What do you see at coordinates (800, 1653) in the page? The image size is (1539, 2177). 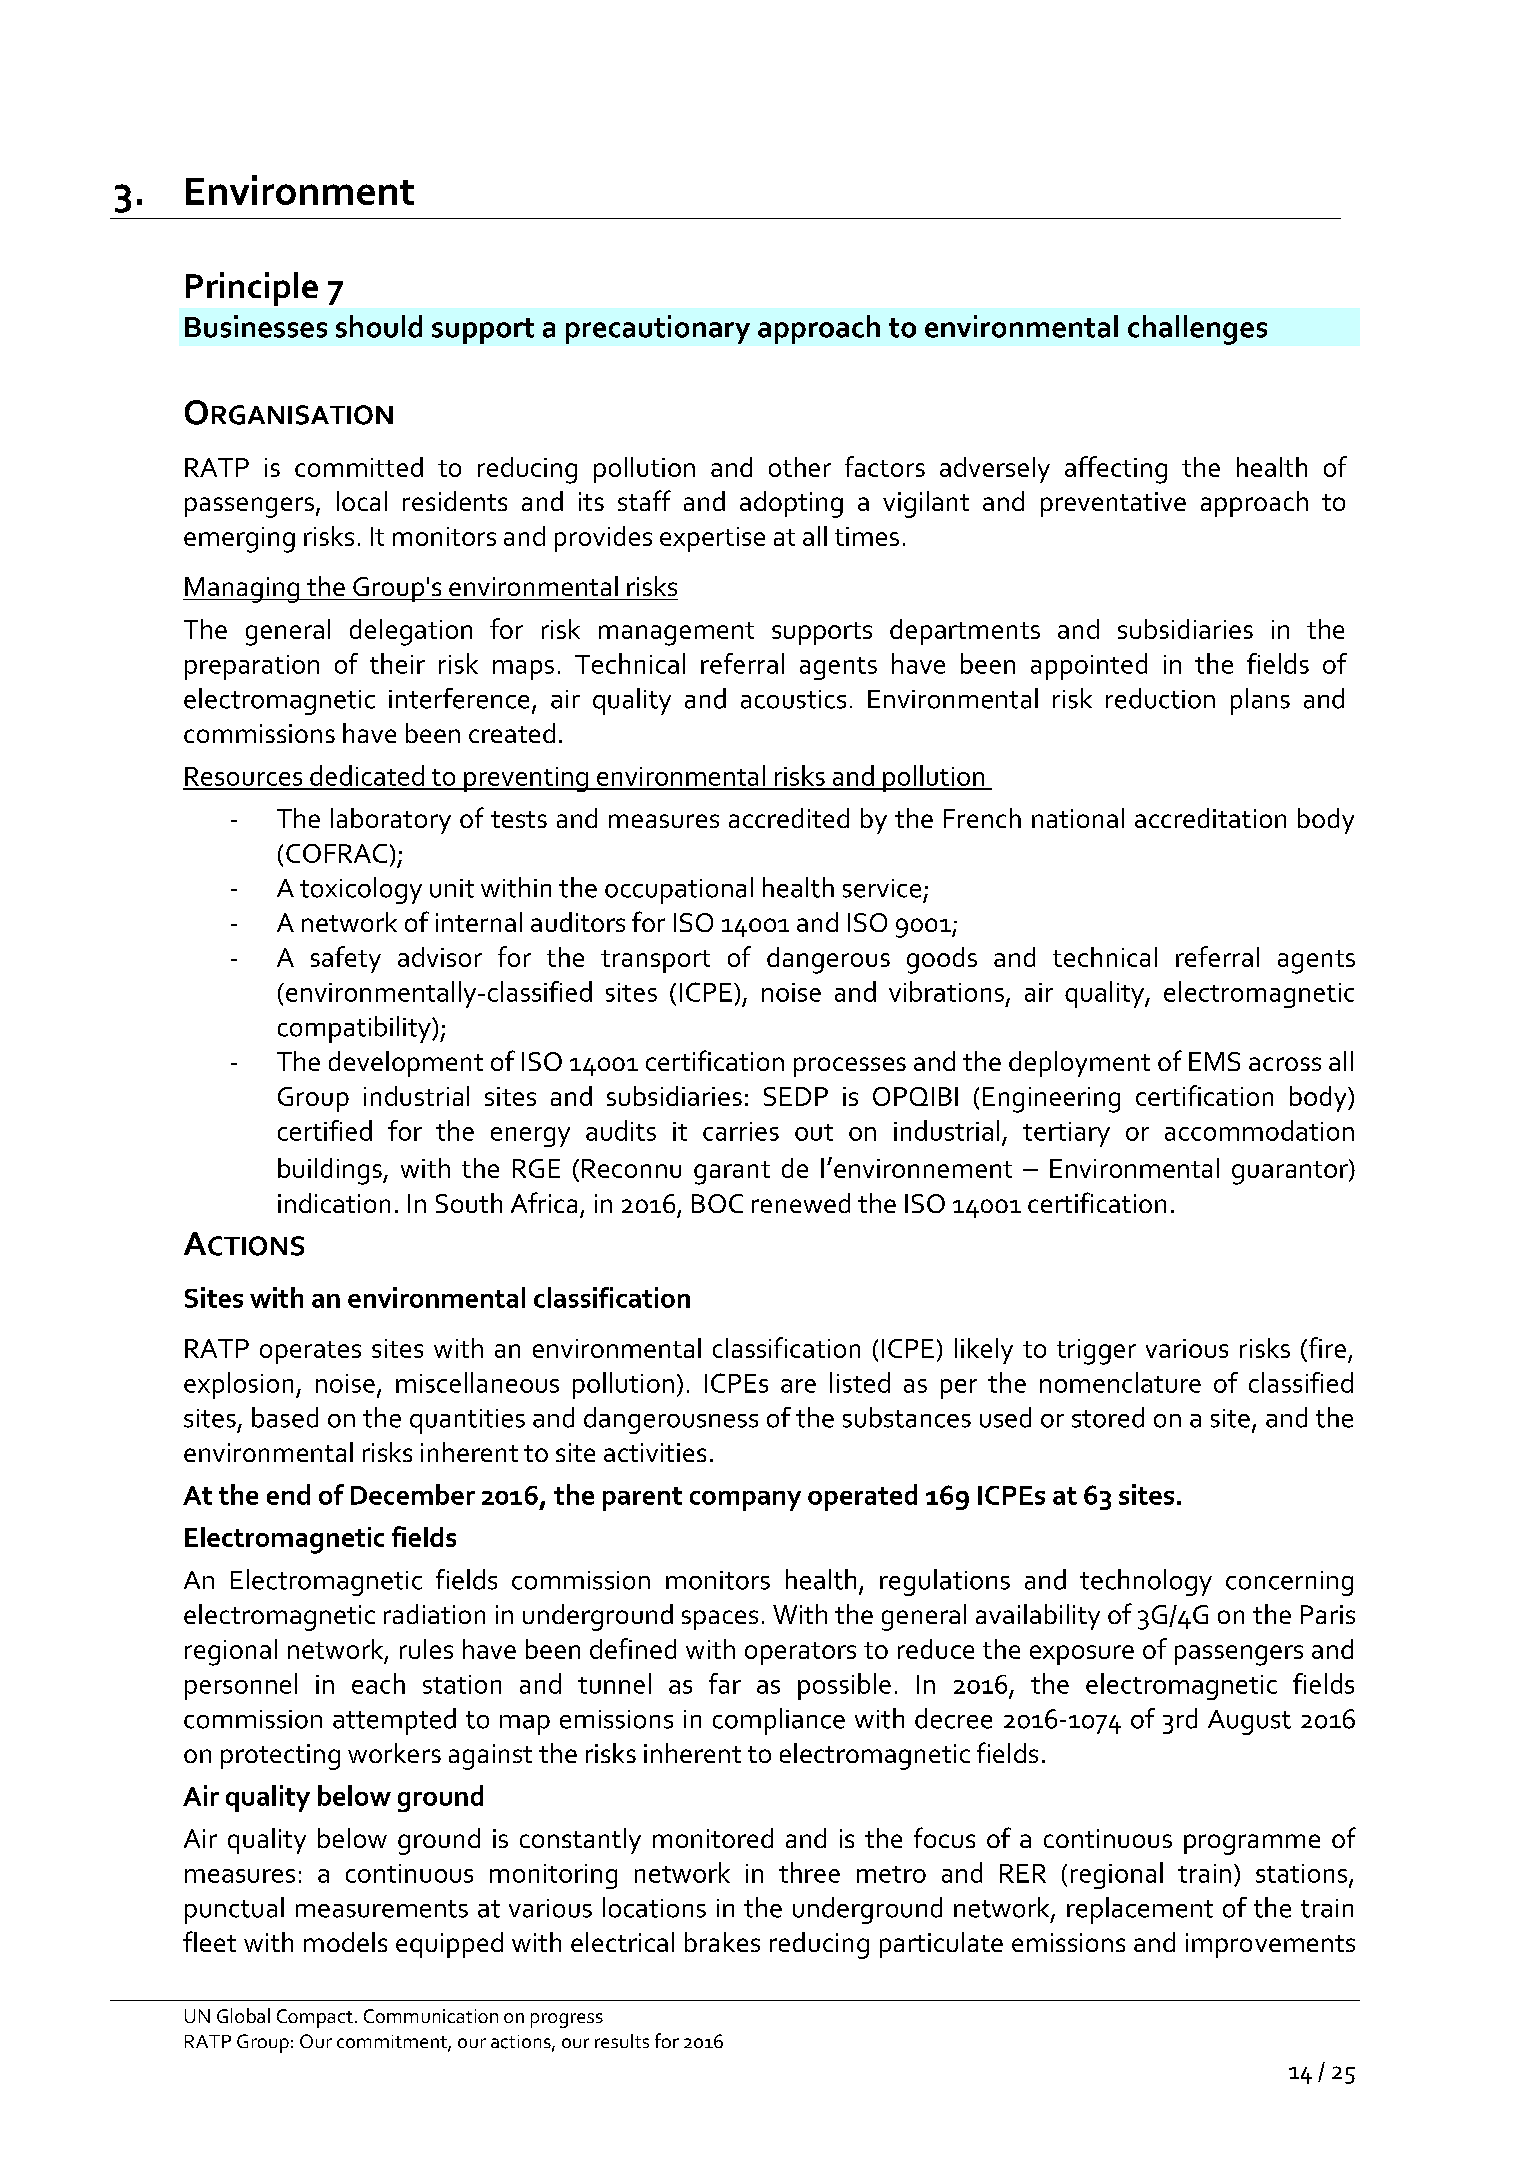 I see `operators` at bounding box center [800, 1653].
